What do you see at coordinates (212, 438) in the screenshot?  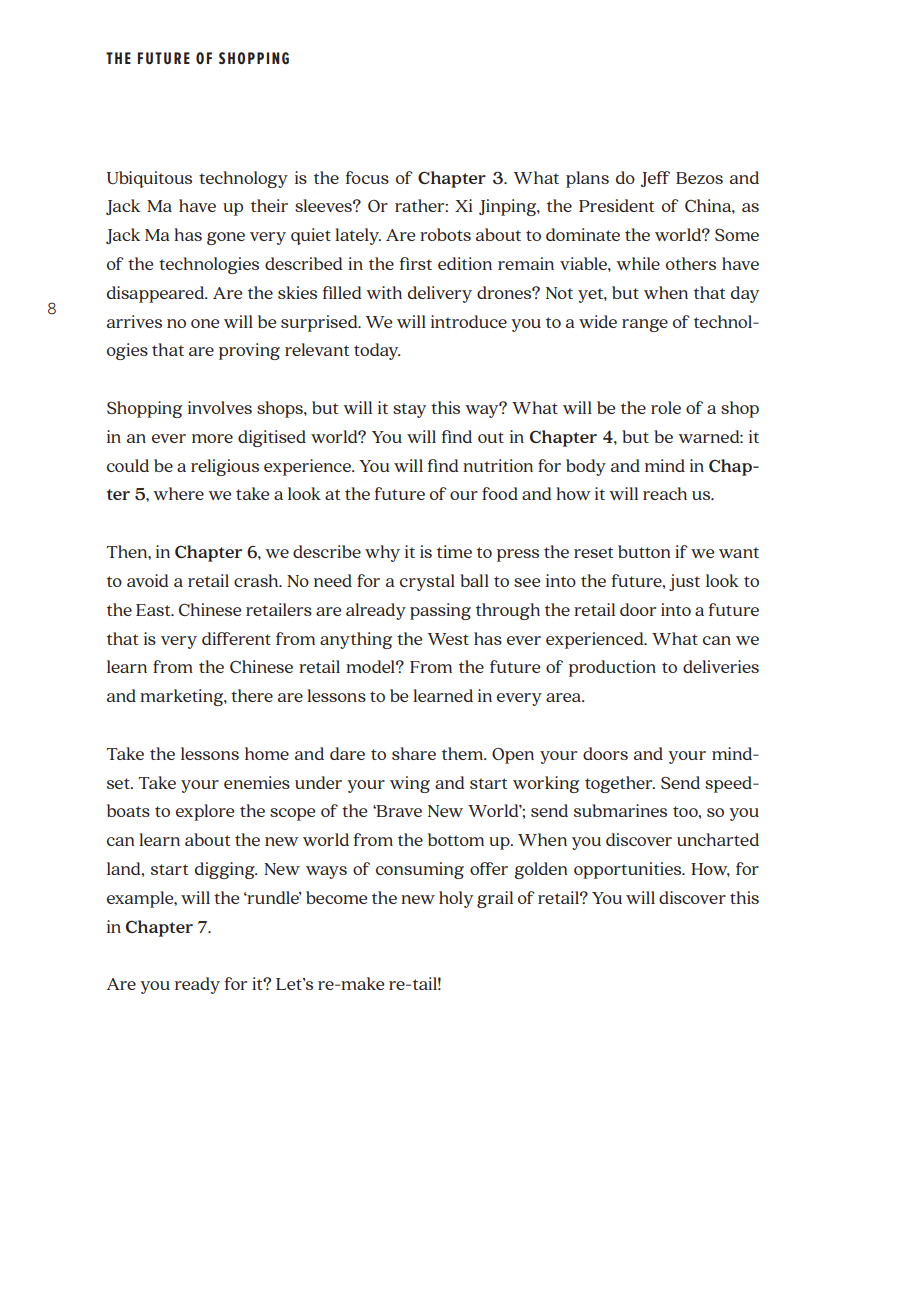 I see `more` at bounding box center [212, 438].
